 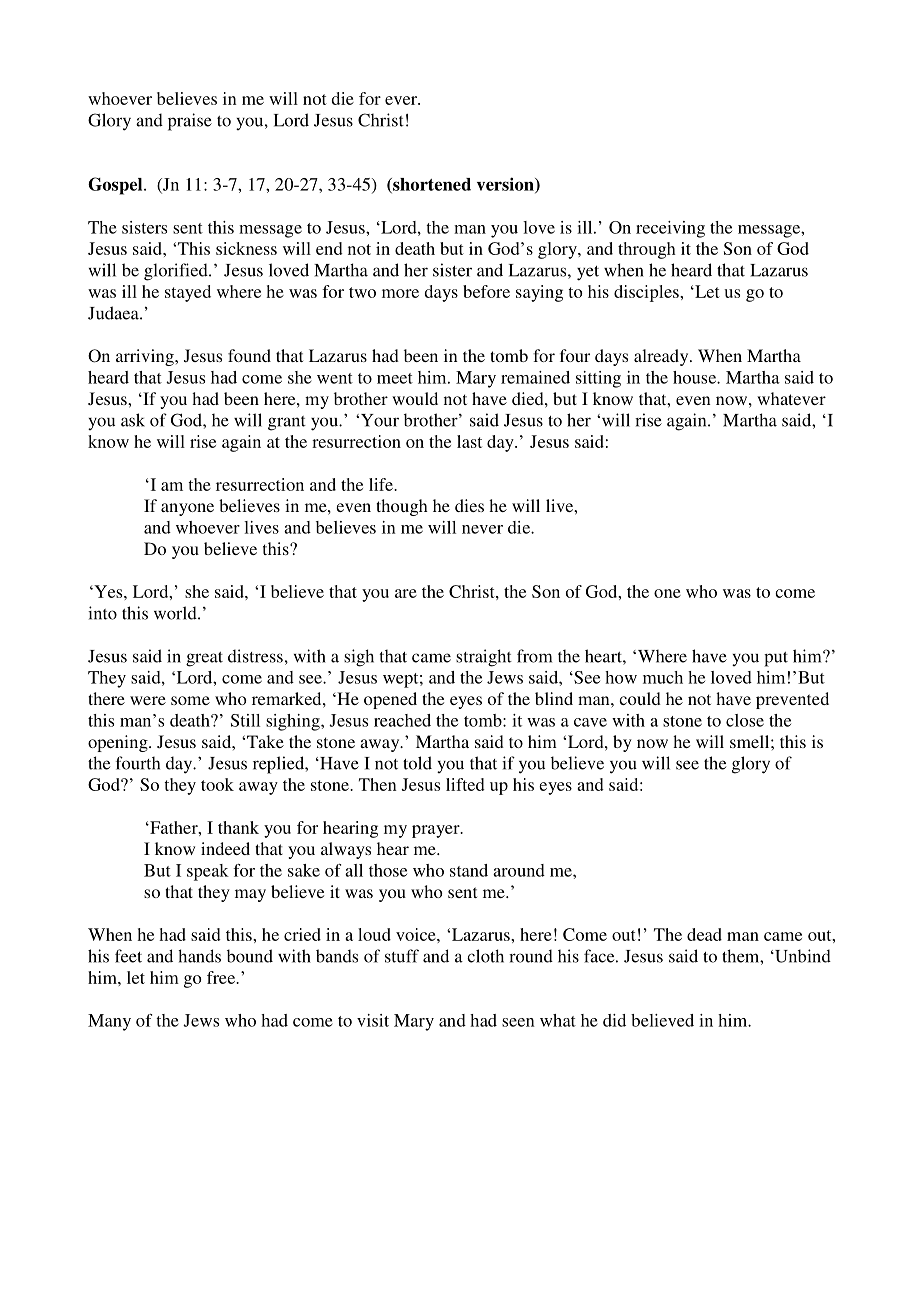 What do you see at coordinates (133, 420) in the screenshot?
I see `ask` at bounding box center [133, 420].
